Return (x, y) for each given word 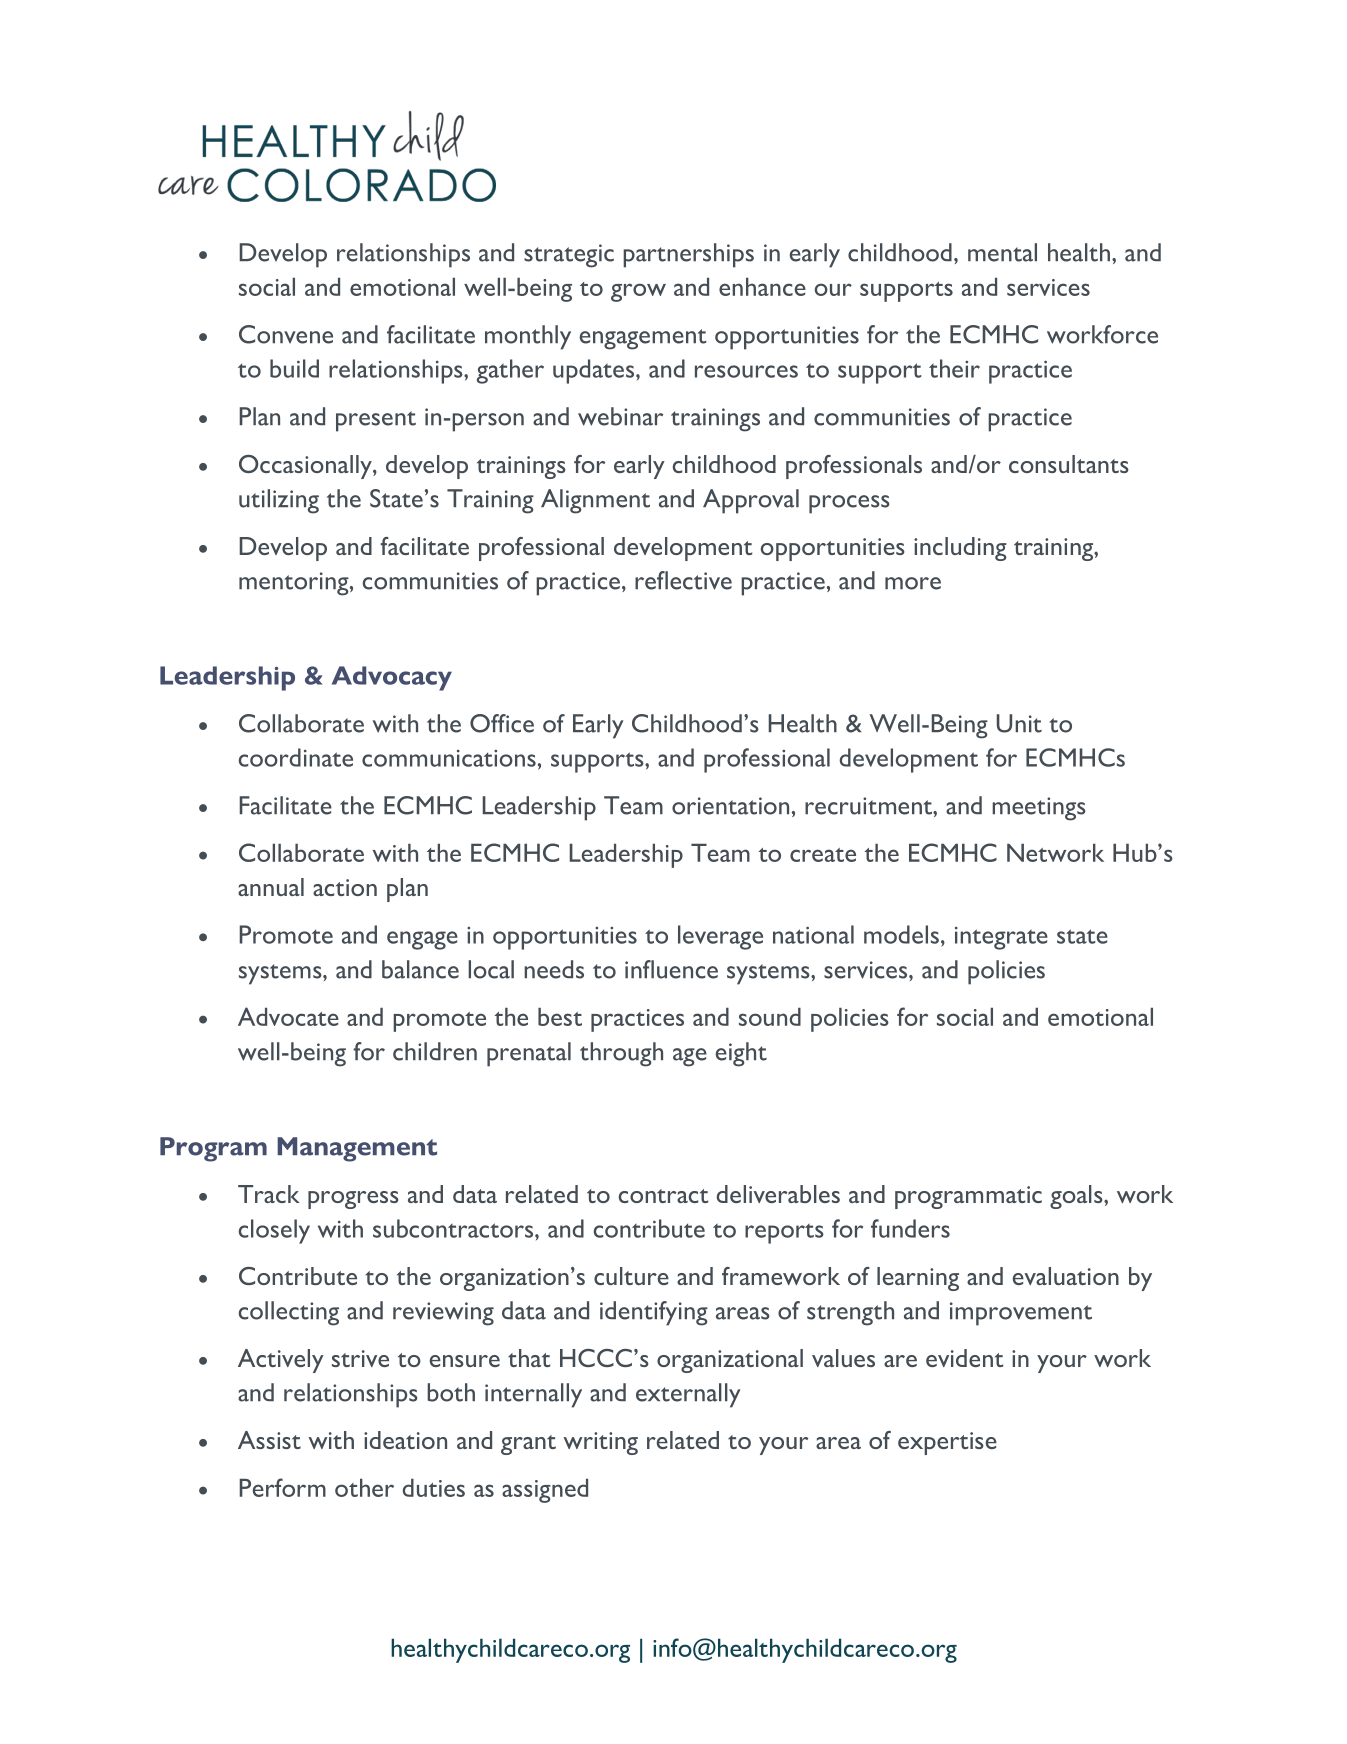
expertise (947, 1443)
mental (1002, 252)
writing (600, 1443)
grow (638, 292)
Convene (286, 334)
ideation (405, 1440)
